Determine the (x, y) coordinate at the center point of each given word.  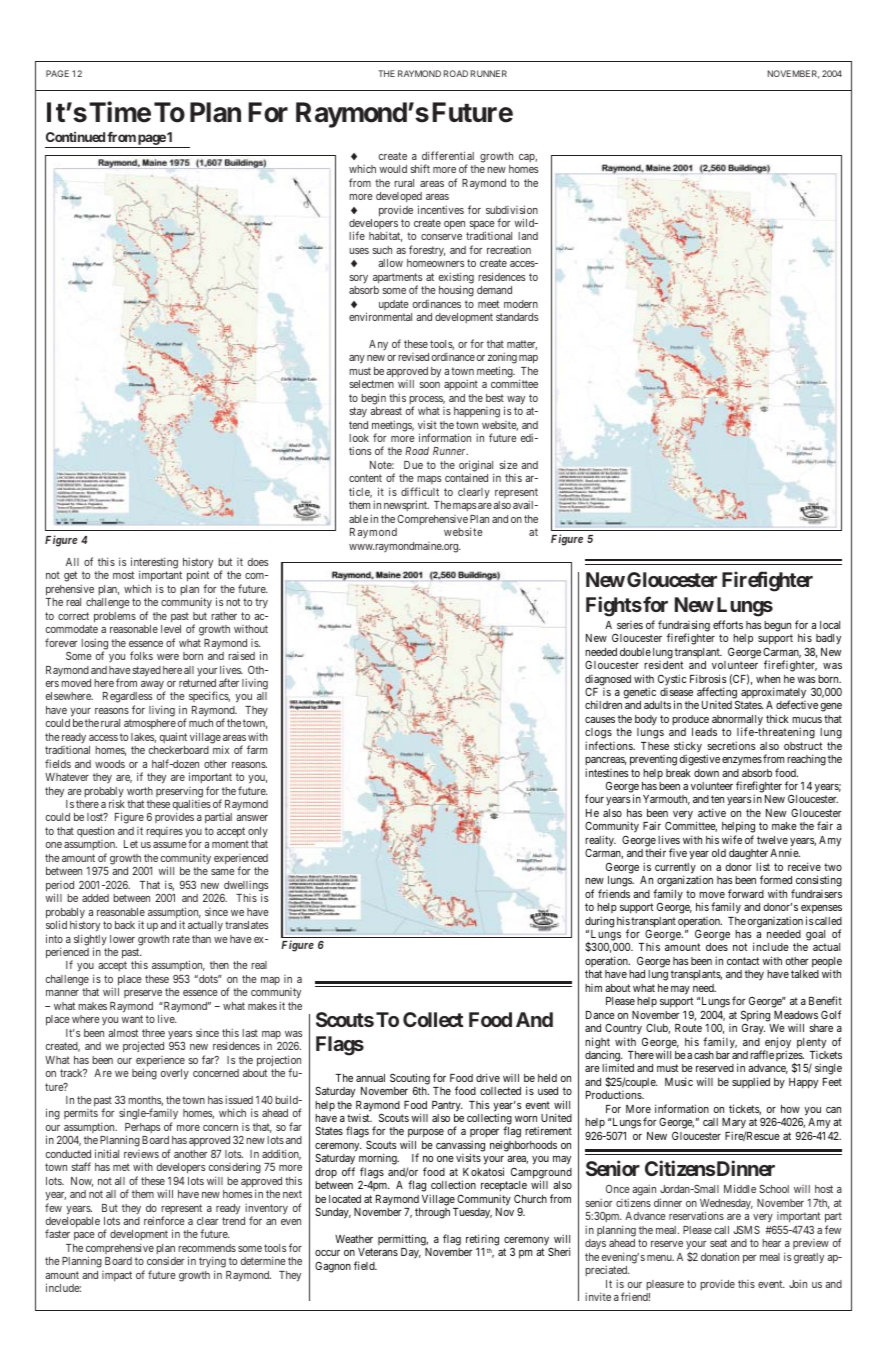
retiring (482, 1240)
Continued (75, 137)
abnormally (737, 721)
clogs (598, 735)
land (528, 236)
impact (117, 1276)
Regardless (127, 699)
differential (448, 155)
